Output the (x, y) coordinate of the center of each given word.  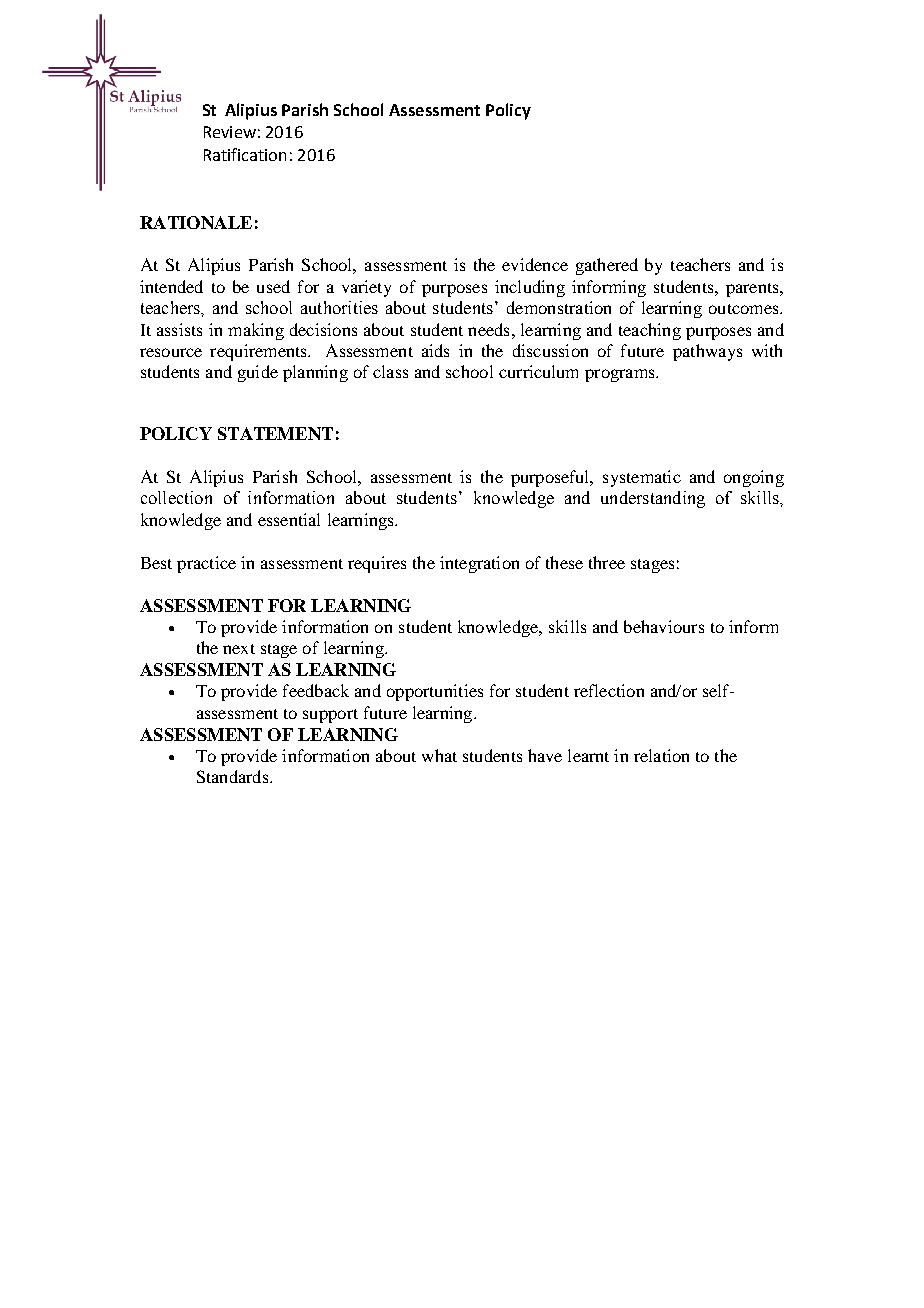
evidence (535, 264)
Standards (234, 776)
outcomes (745, 309)
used (273, 286)
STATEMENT (275, 433)
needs (488, 329)
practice (206, 564)
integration (479, 564)
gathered (607, 266)
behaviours (664, 626)
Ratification (245, 154)
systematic (642, 478)
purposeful (551, 478)
